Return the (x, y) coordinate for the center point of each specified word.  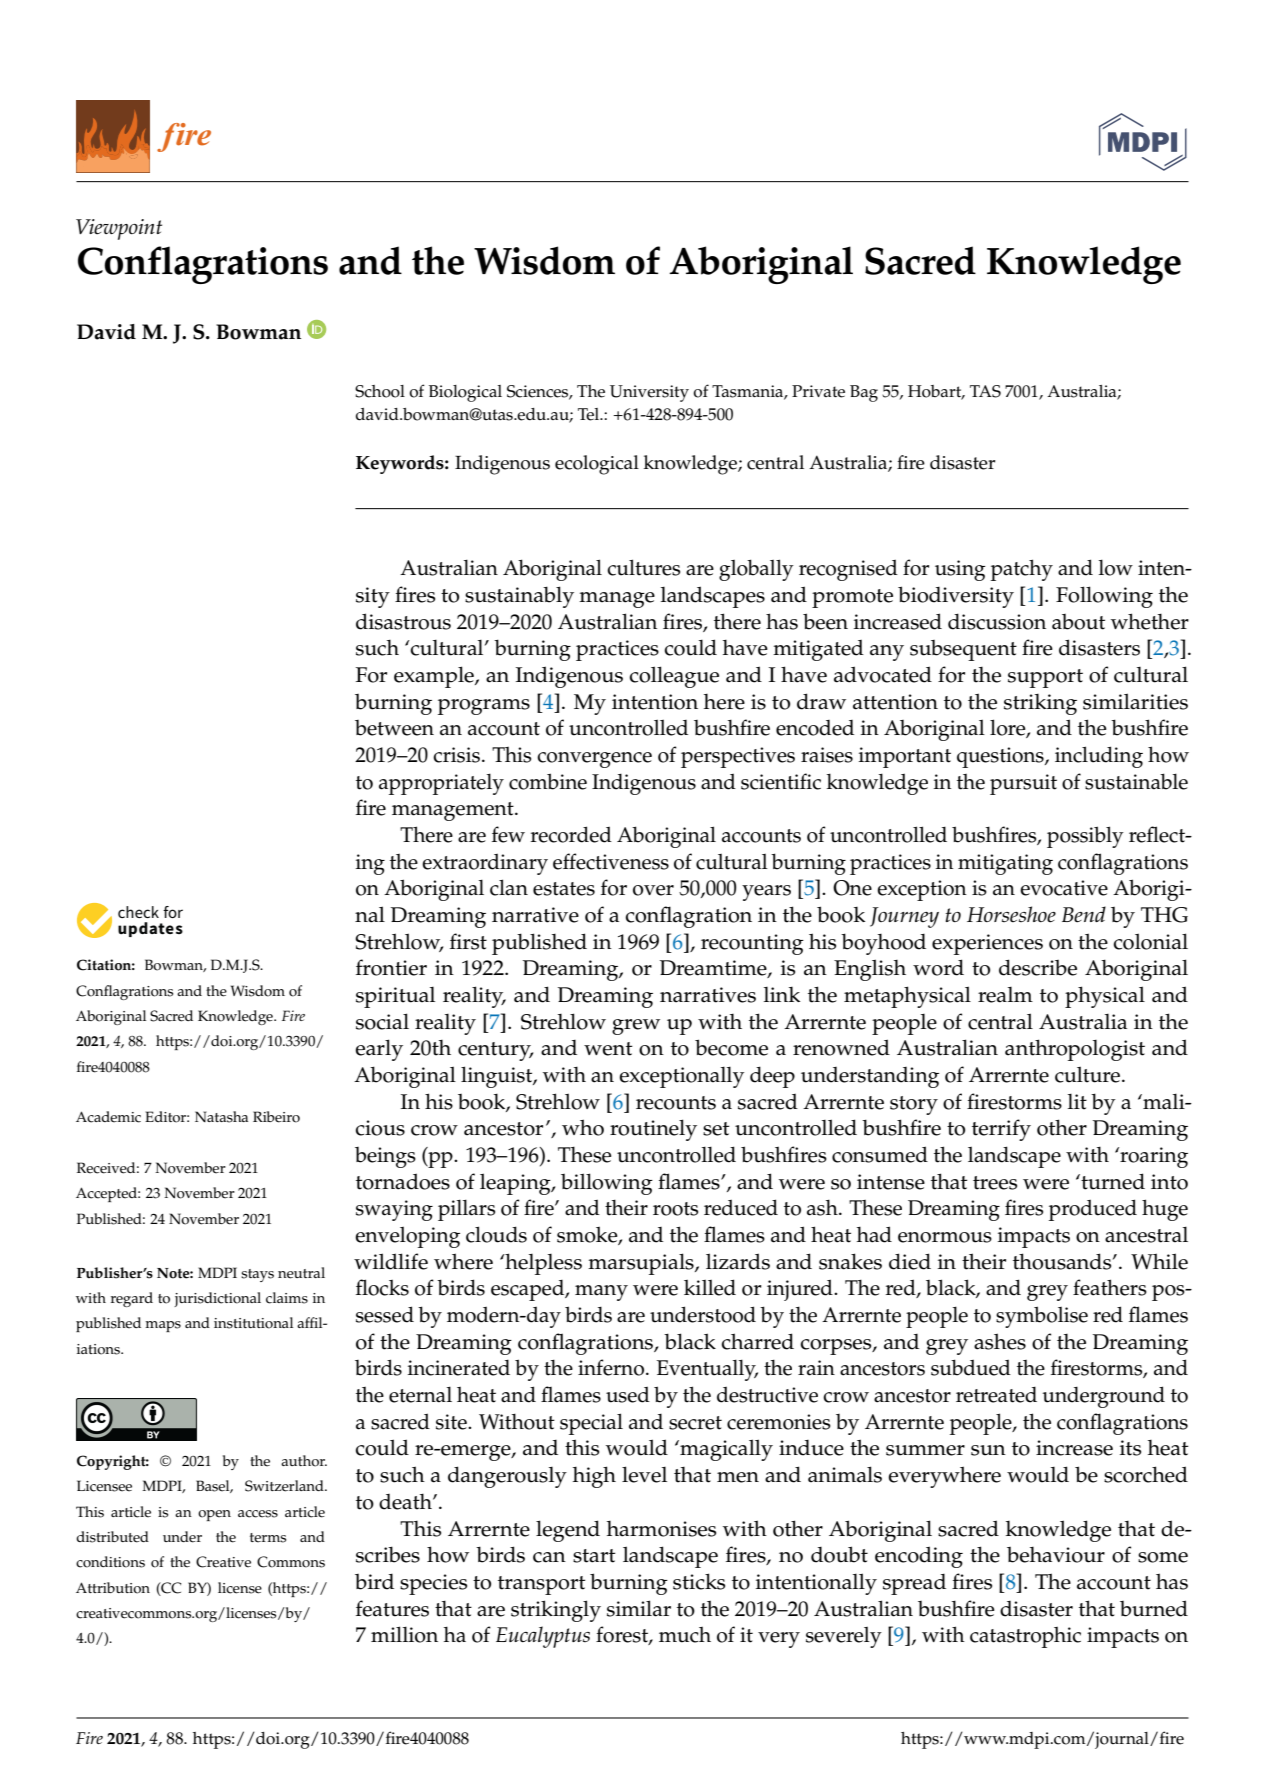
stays (257, 1275)
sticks (699, 1581)
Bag (864, 393)
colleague (674, 677)
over (653, 890)
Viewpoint (119, 229)
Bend (1084, 914)
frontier (391, 967)
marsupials (642, 1264)
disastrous (403, 621)
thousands (1063, 1261)
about (1078, 622)
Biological (465, 393)
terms (268, 1538)
